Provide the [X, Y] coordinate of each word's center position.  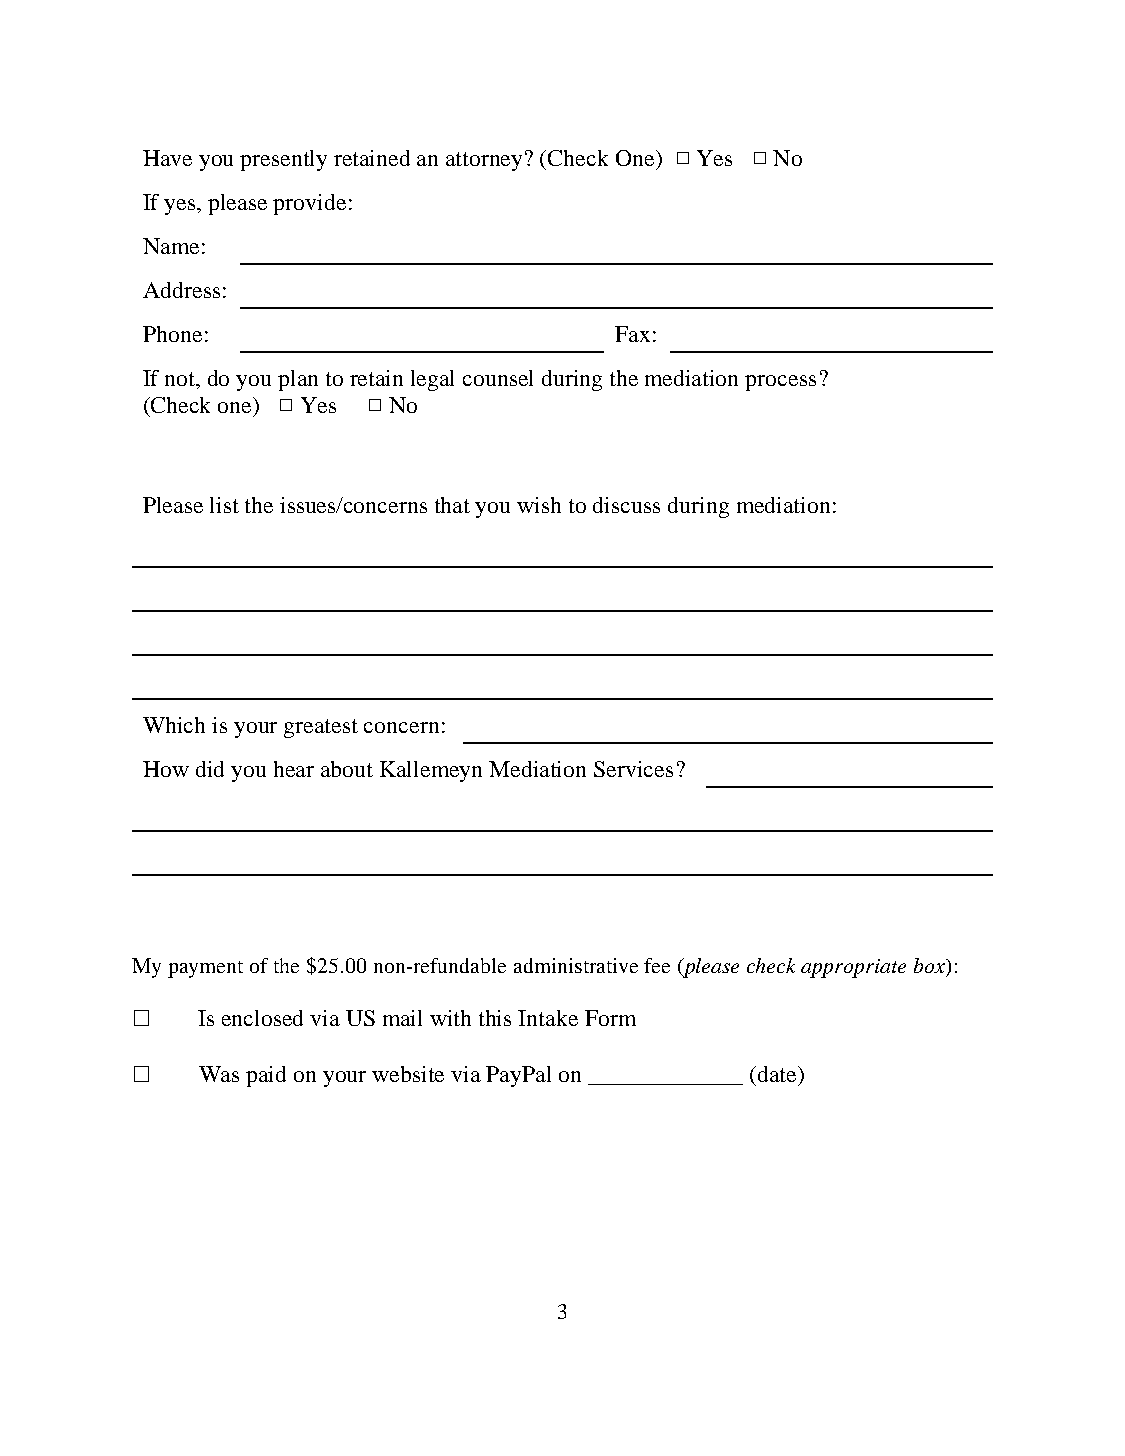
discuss [626, 505]
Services [633, 769]
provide [309, 204]
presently [283, 160]
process [780, 383]
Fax [632, 334]
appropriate [853, 968]
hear [294, 769]
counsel [498, 378]
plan [298, 380]
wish [539, 505]
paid [266, 1076]
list [224, 505]
